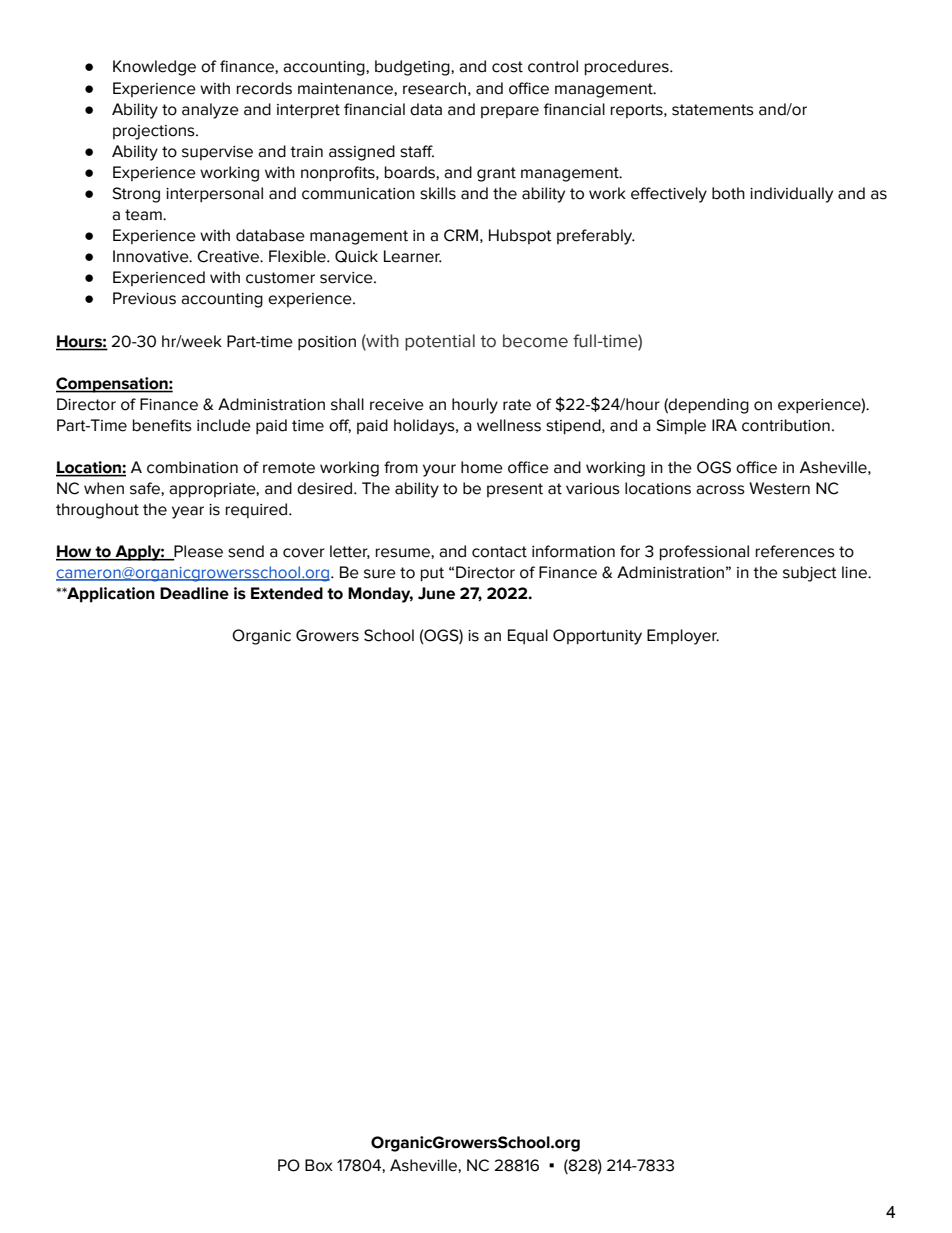 The height and width of the screenshot is (1233, 952). Describe the element at coordinates (380, 595) in the screenshot. I see `Monday` at that location.
